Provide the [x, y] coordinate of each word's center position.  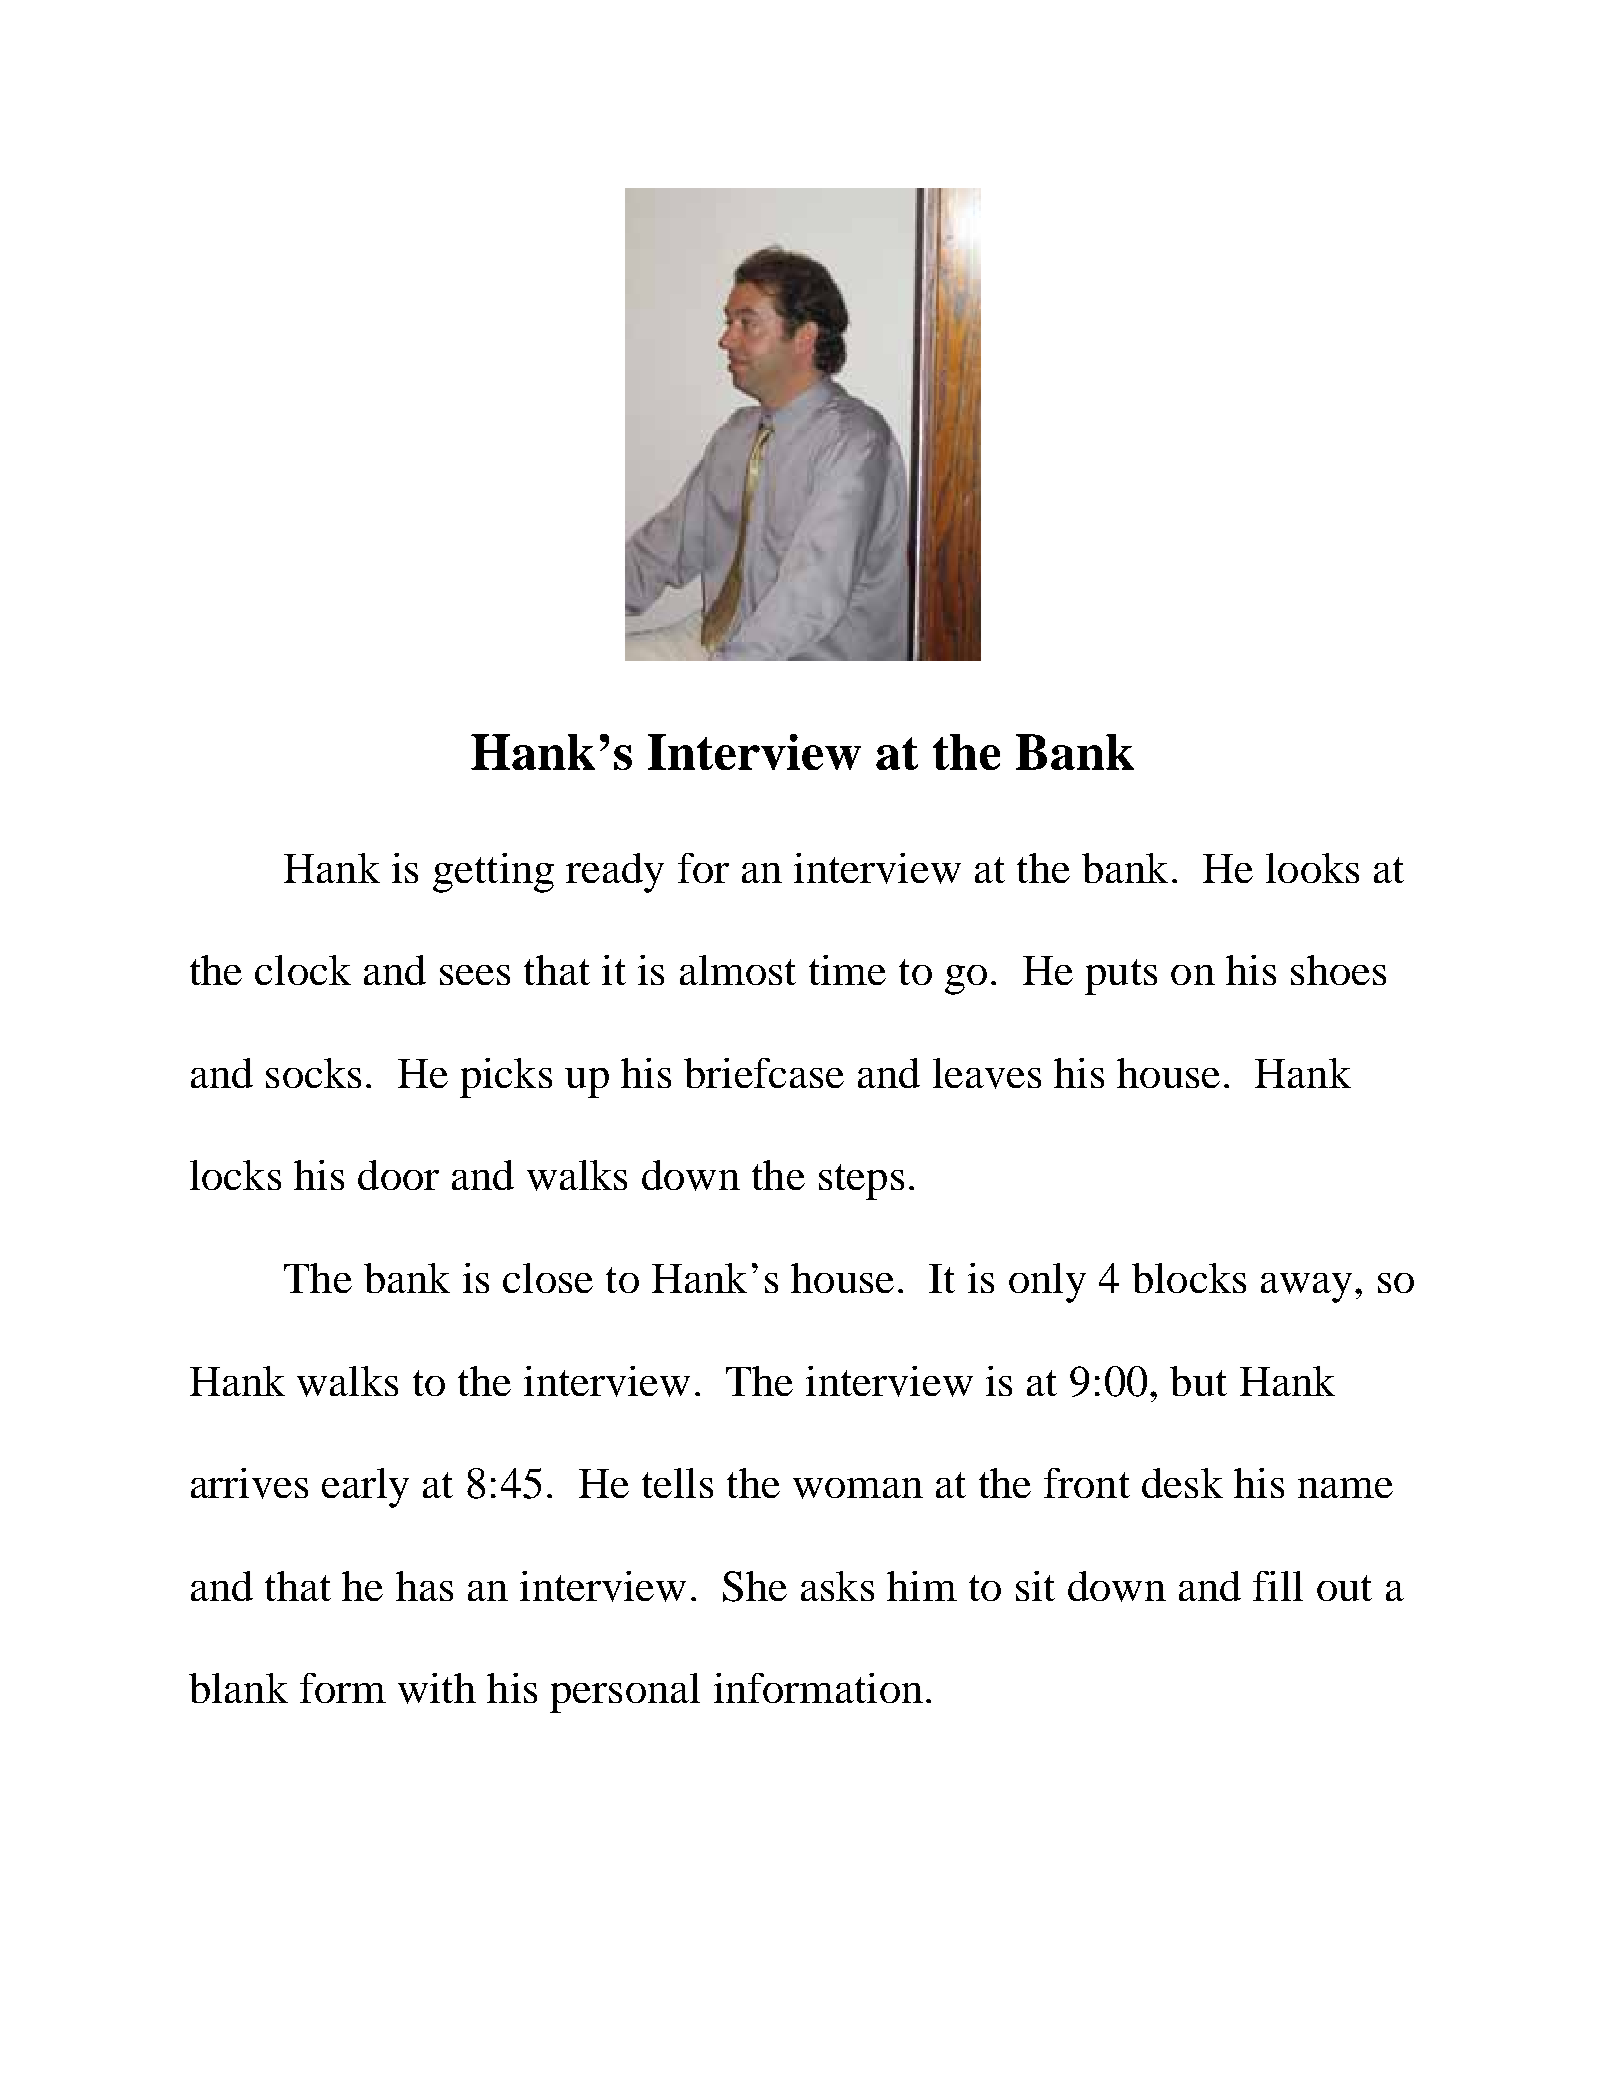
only [1047, 1283]
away [1306, 1288]
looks [1312, 868]
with [437, 1688]
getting [493, 873]
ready [615, 873]
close [548, 1278]
